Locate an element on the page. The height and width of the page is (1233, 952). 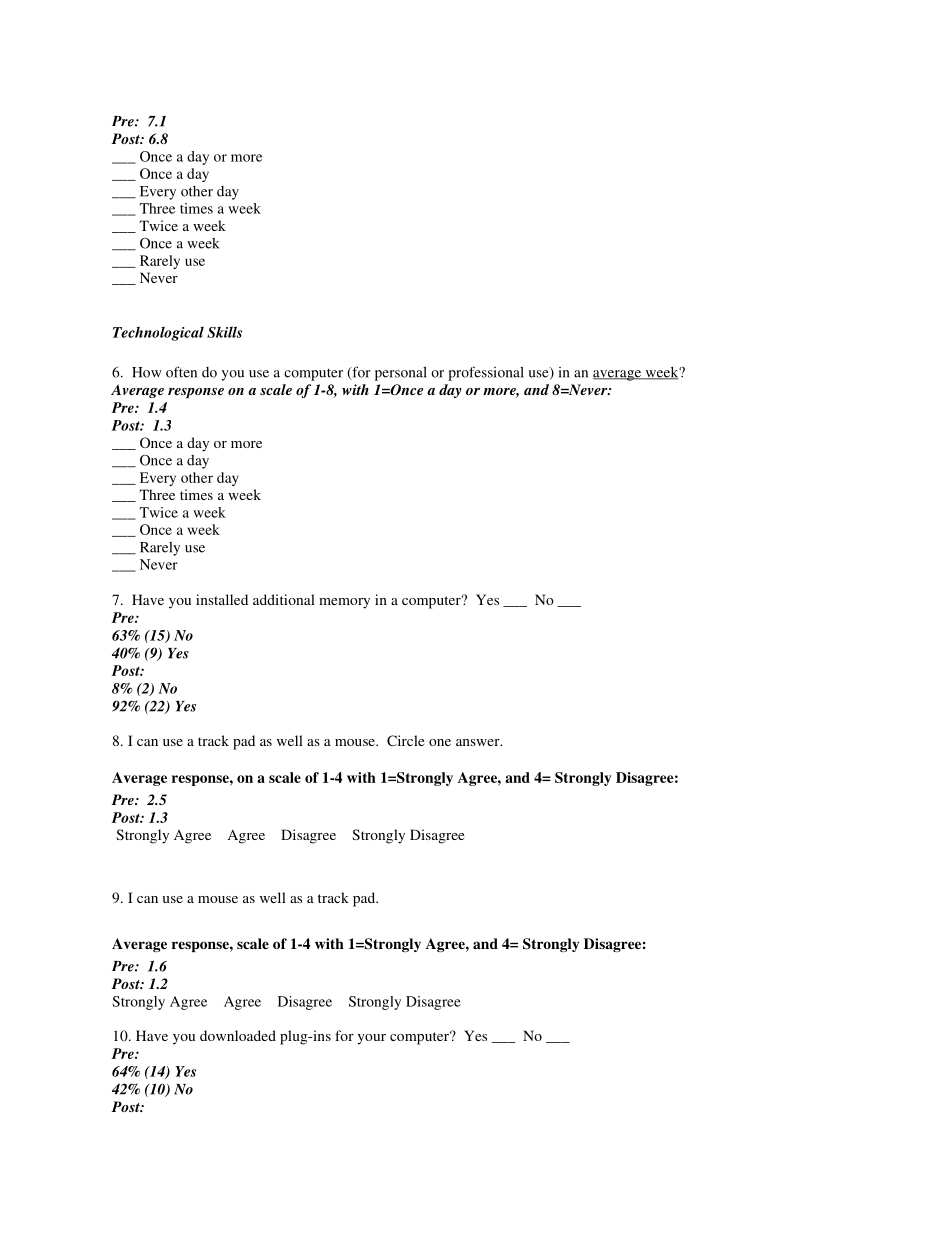
additional is located at coordinates (284, 599).
